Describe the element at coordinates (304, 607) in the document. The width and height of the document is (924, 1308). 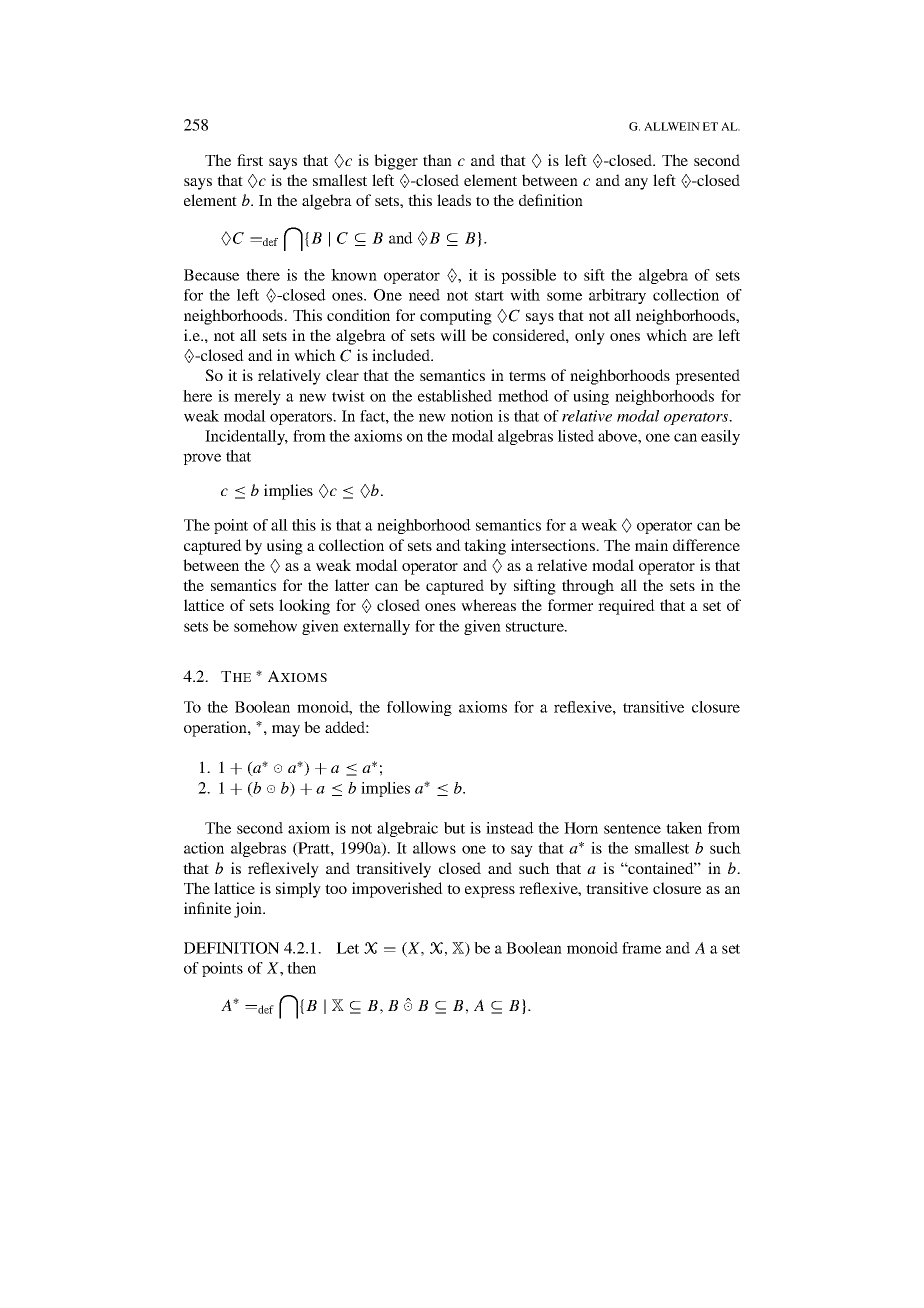
I see `looking` at that location.
